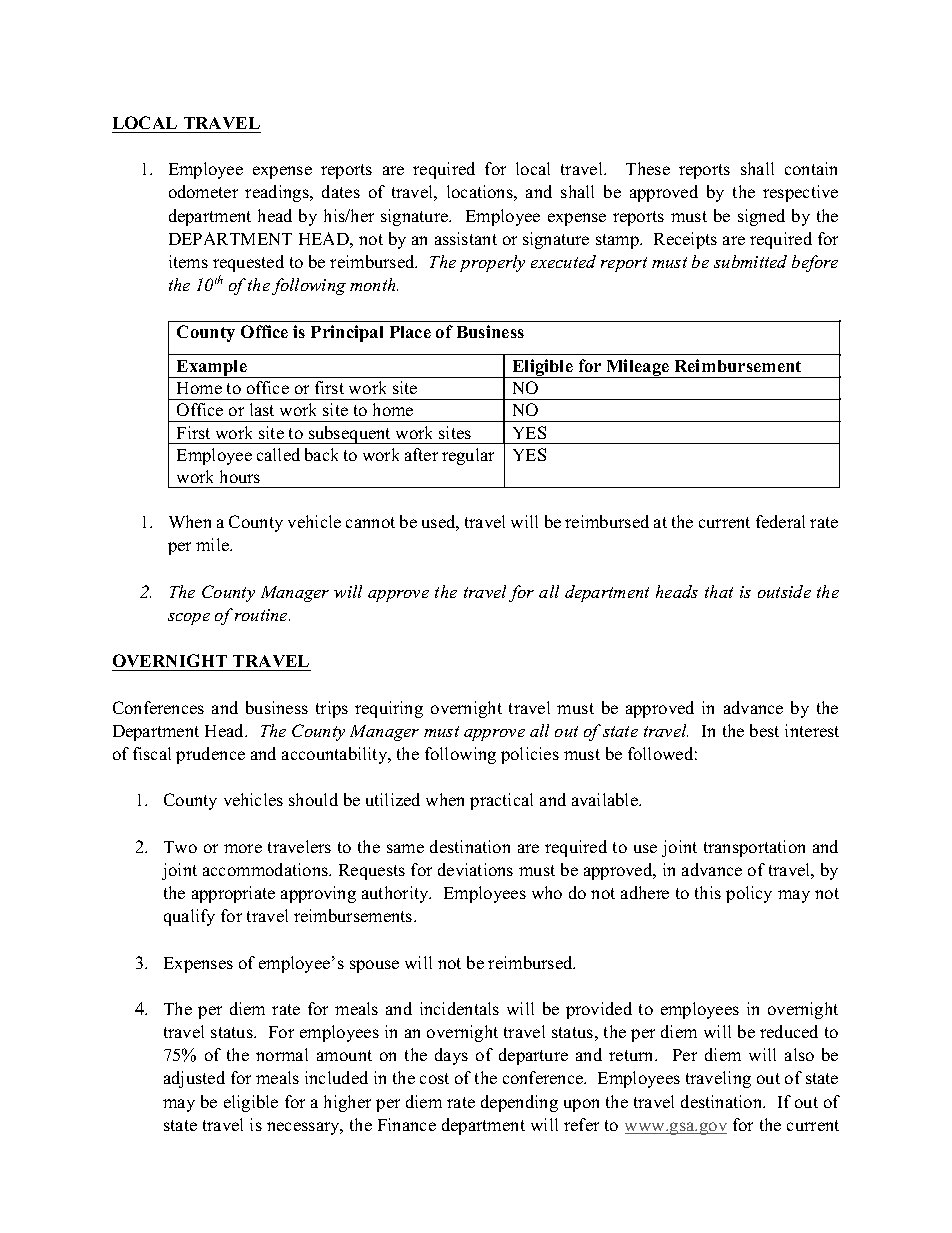 This screenshot has height=1233, width=952. I want to click on federal, so click(780, 521).
